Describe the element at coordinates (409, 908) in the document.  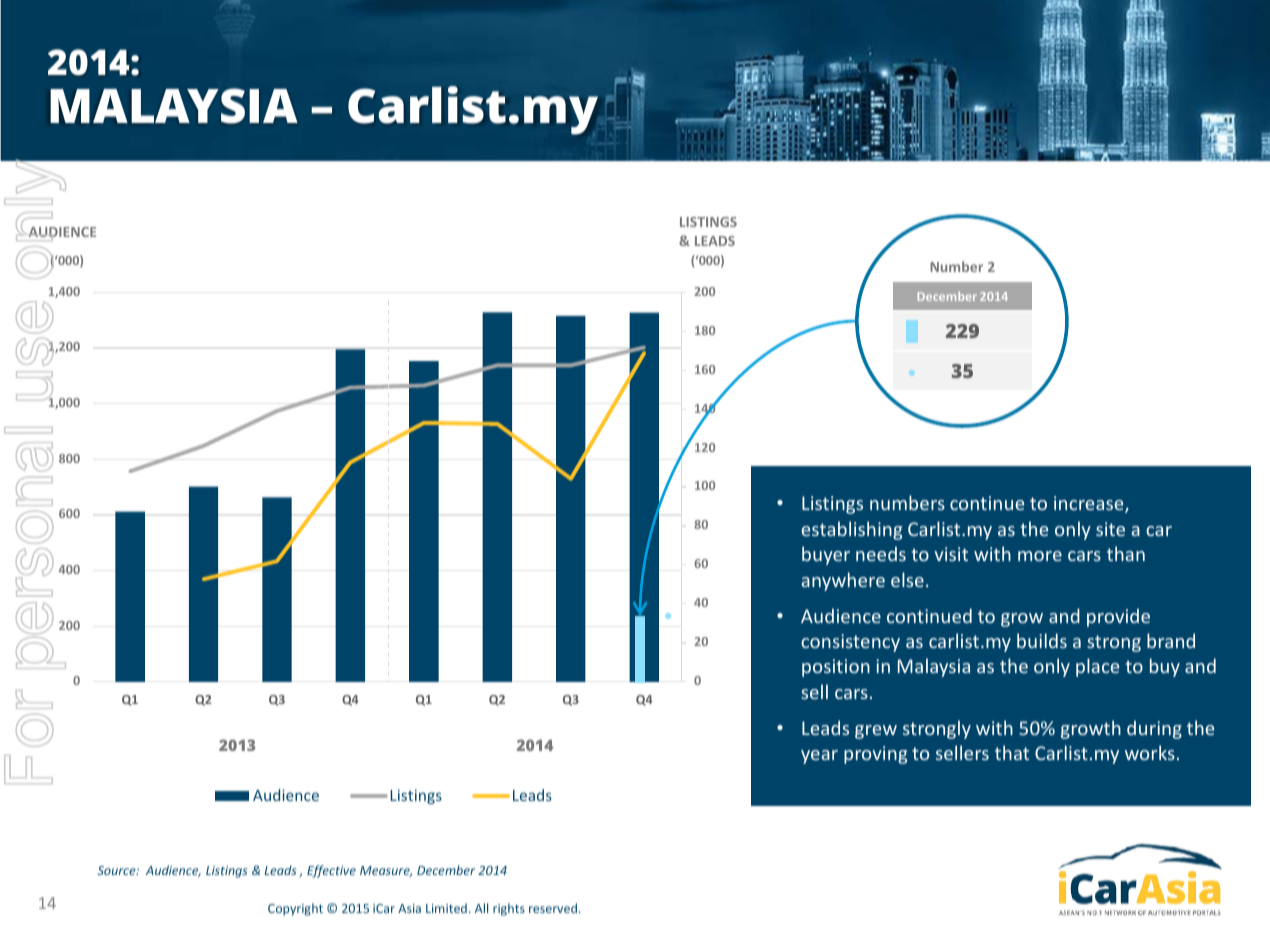
I see `Asia` at that location.
